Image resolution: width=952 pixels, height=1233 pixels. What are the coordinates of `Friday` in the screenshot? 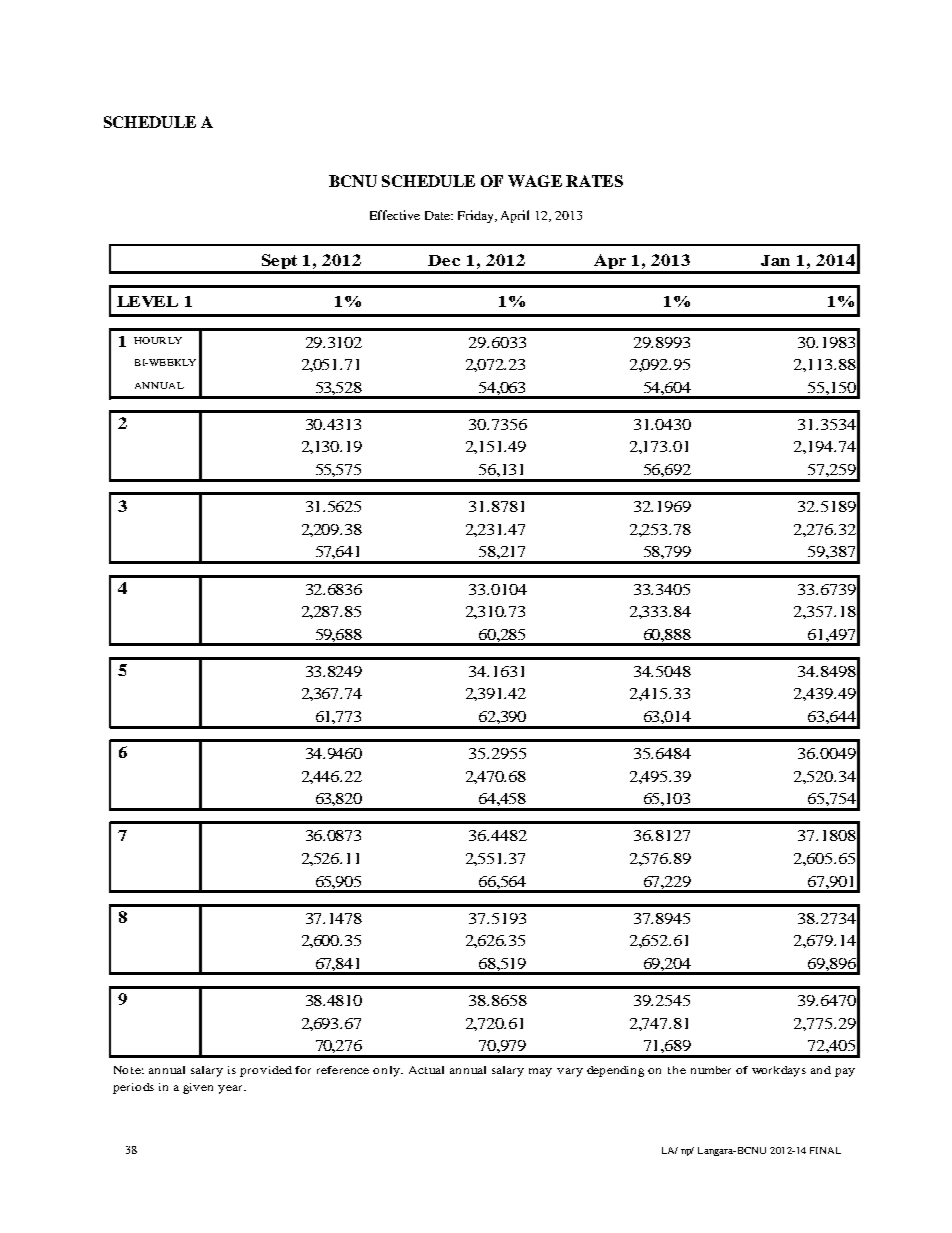 It's located at (477, 216).
